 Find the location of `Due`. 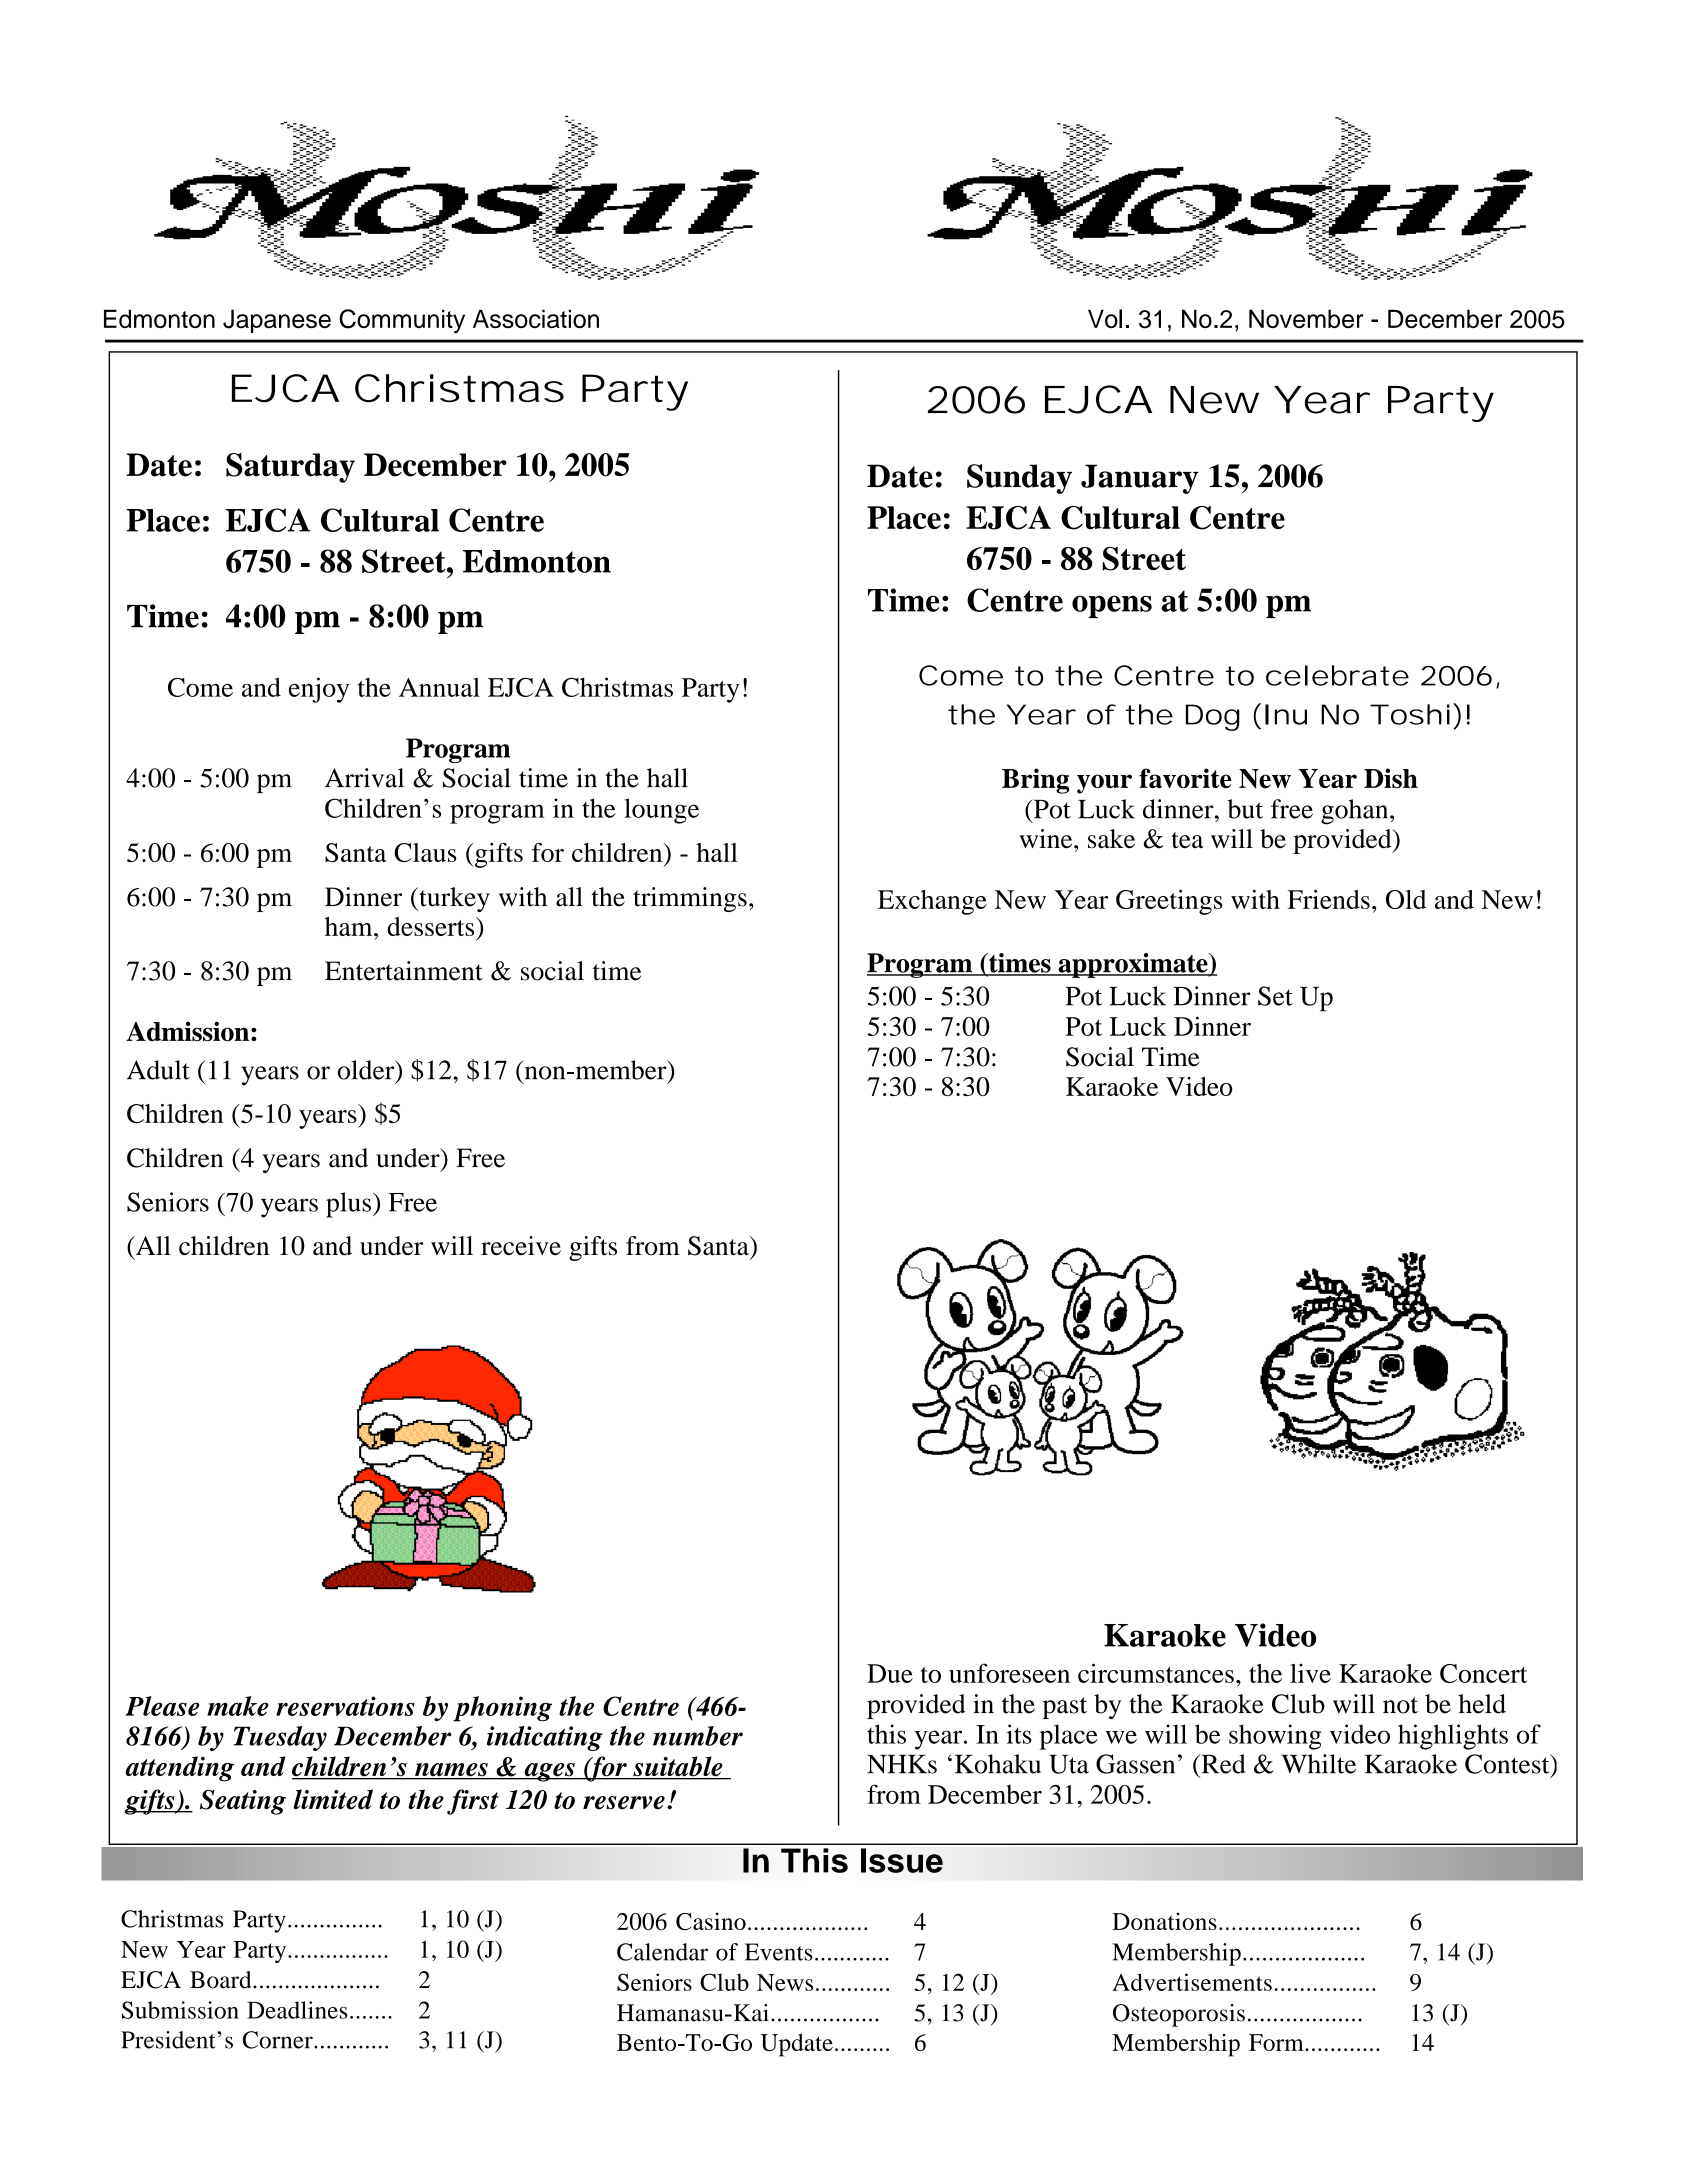

Due is located at coordinates (890, 1673).
